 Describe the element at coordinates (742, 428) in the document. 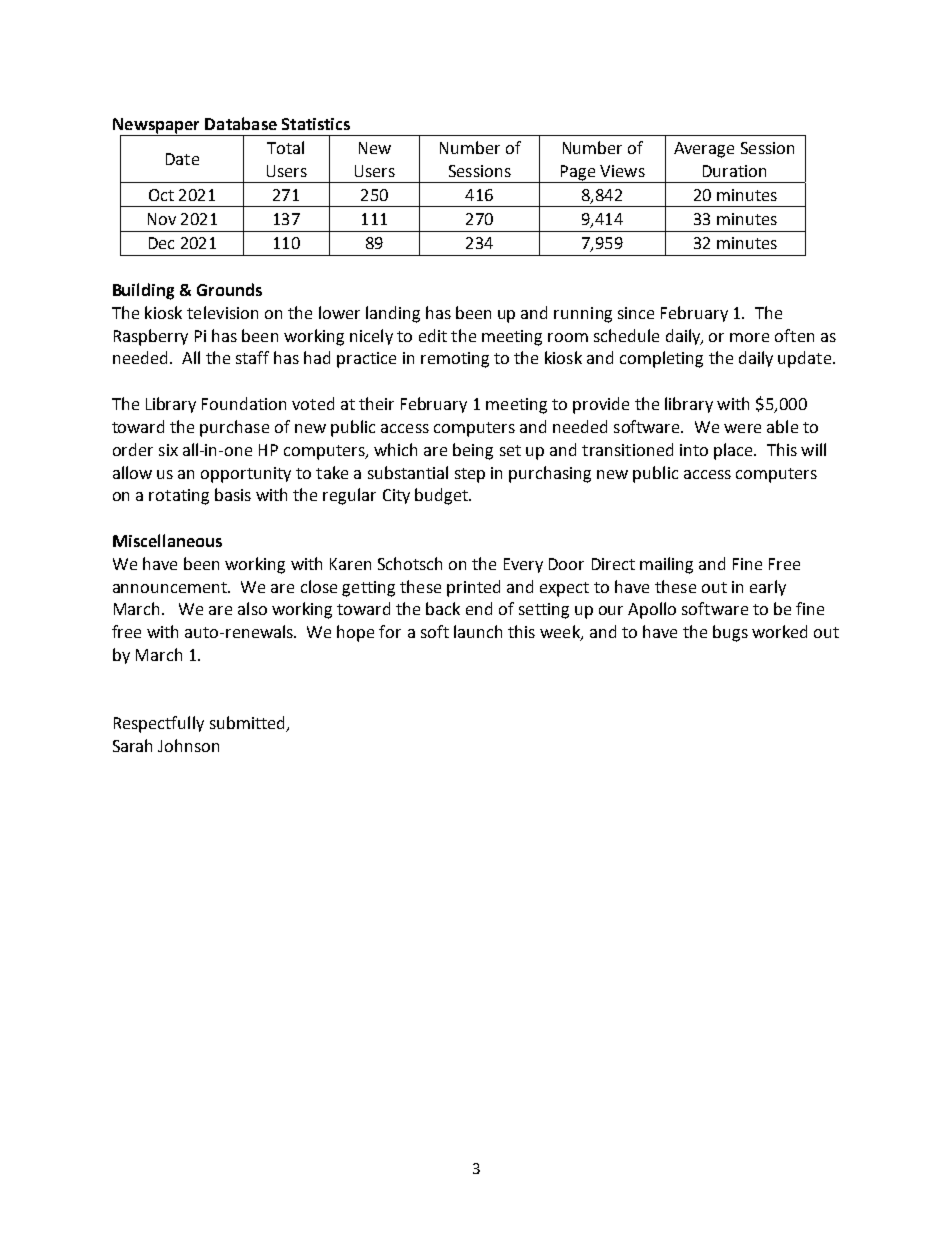

I see `were` at that location.
